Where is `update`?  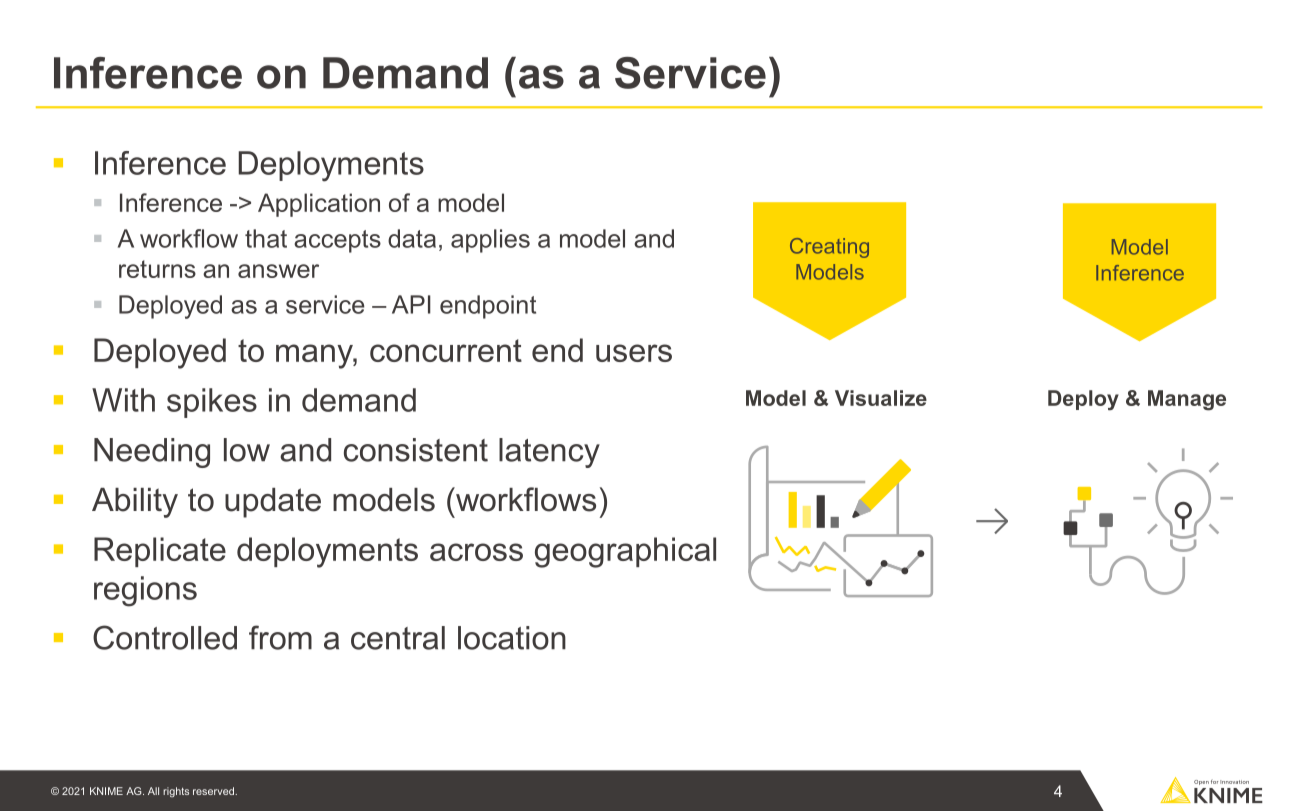
update is located at coordinates (273, 503).
